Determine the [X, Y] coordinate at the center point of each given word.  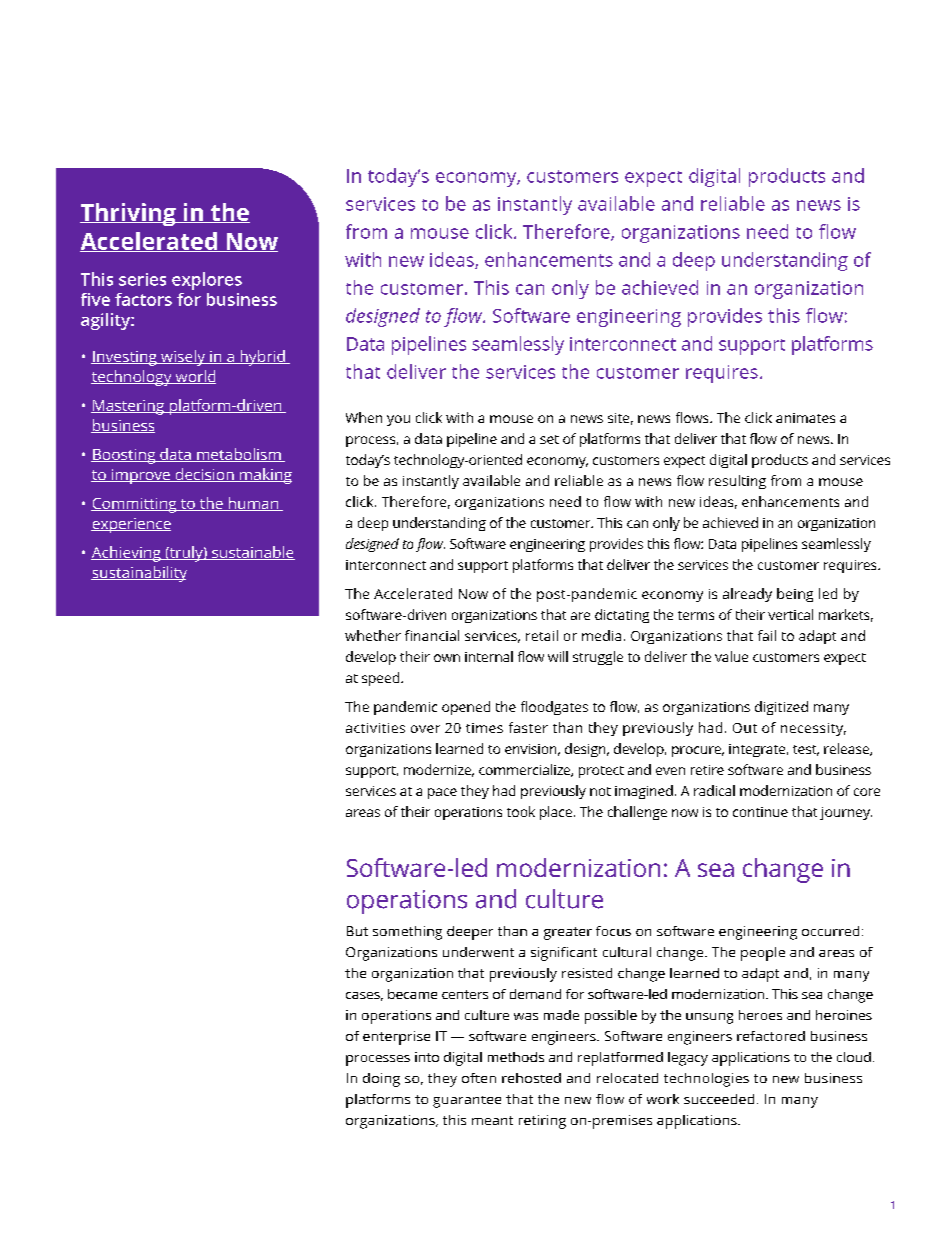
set [549, 439]
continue [760, 812]
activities [375, 728]
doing [381, 1080]
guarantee [467, 1102]
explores [207, 281]
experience [131, 525]
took [521, 811]
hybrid [262, 358]
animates [805, 418]
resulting [737, 482]
